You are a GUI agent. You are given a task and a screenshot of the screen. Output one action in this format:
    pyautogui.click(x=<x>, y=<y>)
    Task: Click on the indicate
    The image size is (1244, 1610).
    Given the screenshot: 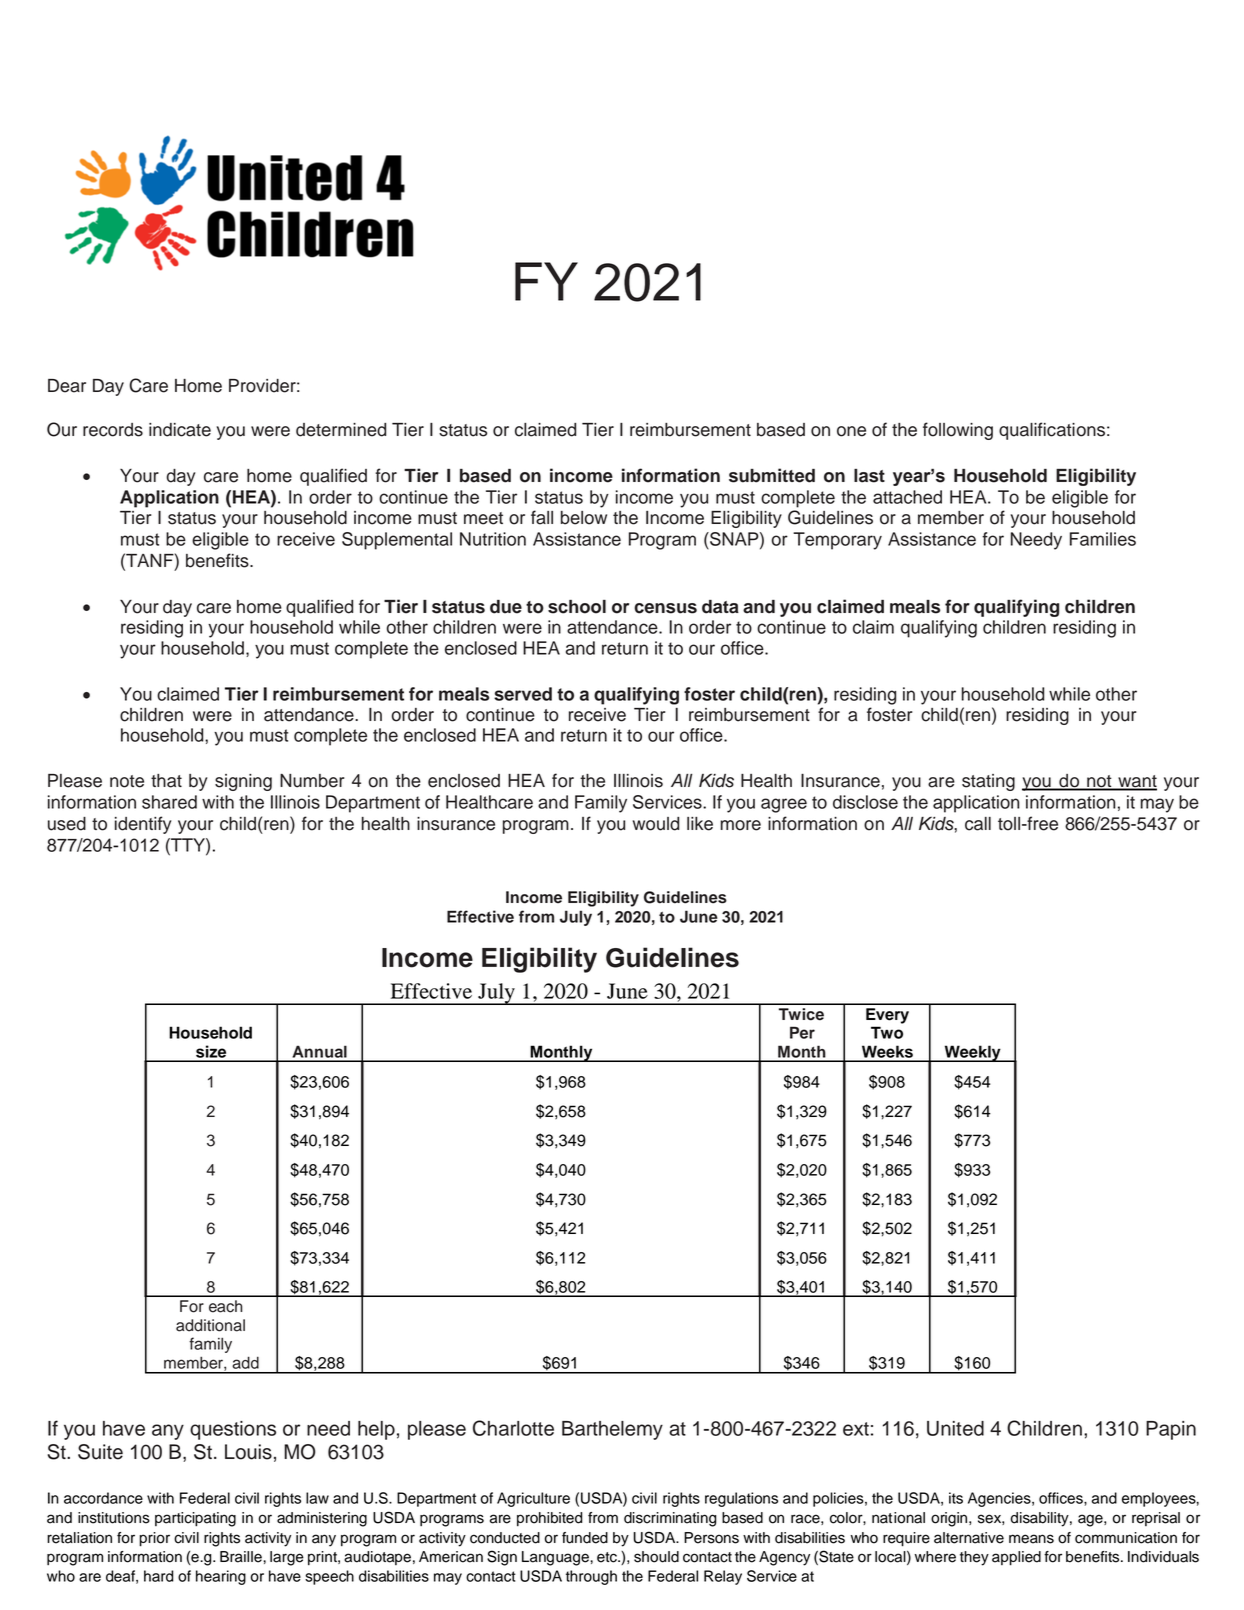 What is the action you would take?
    pyautogui.click(x=180, y=430)
